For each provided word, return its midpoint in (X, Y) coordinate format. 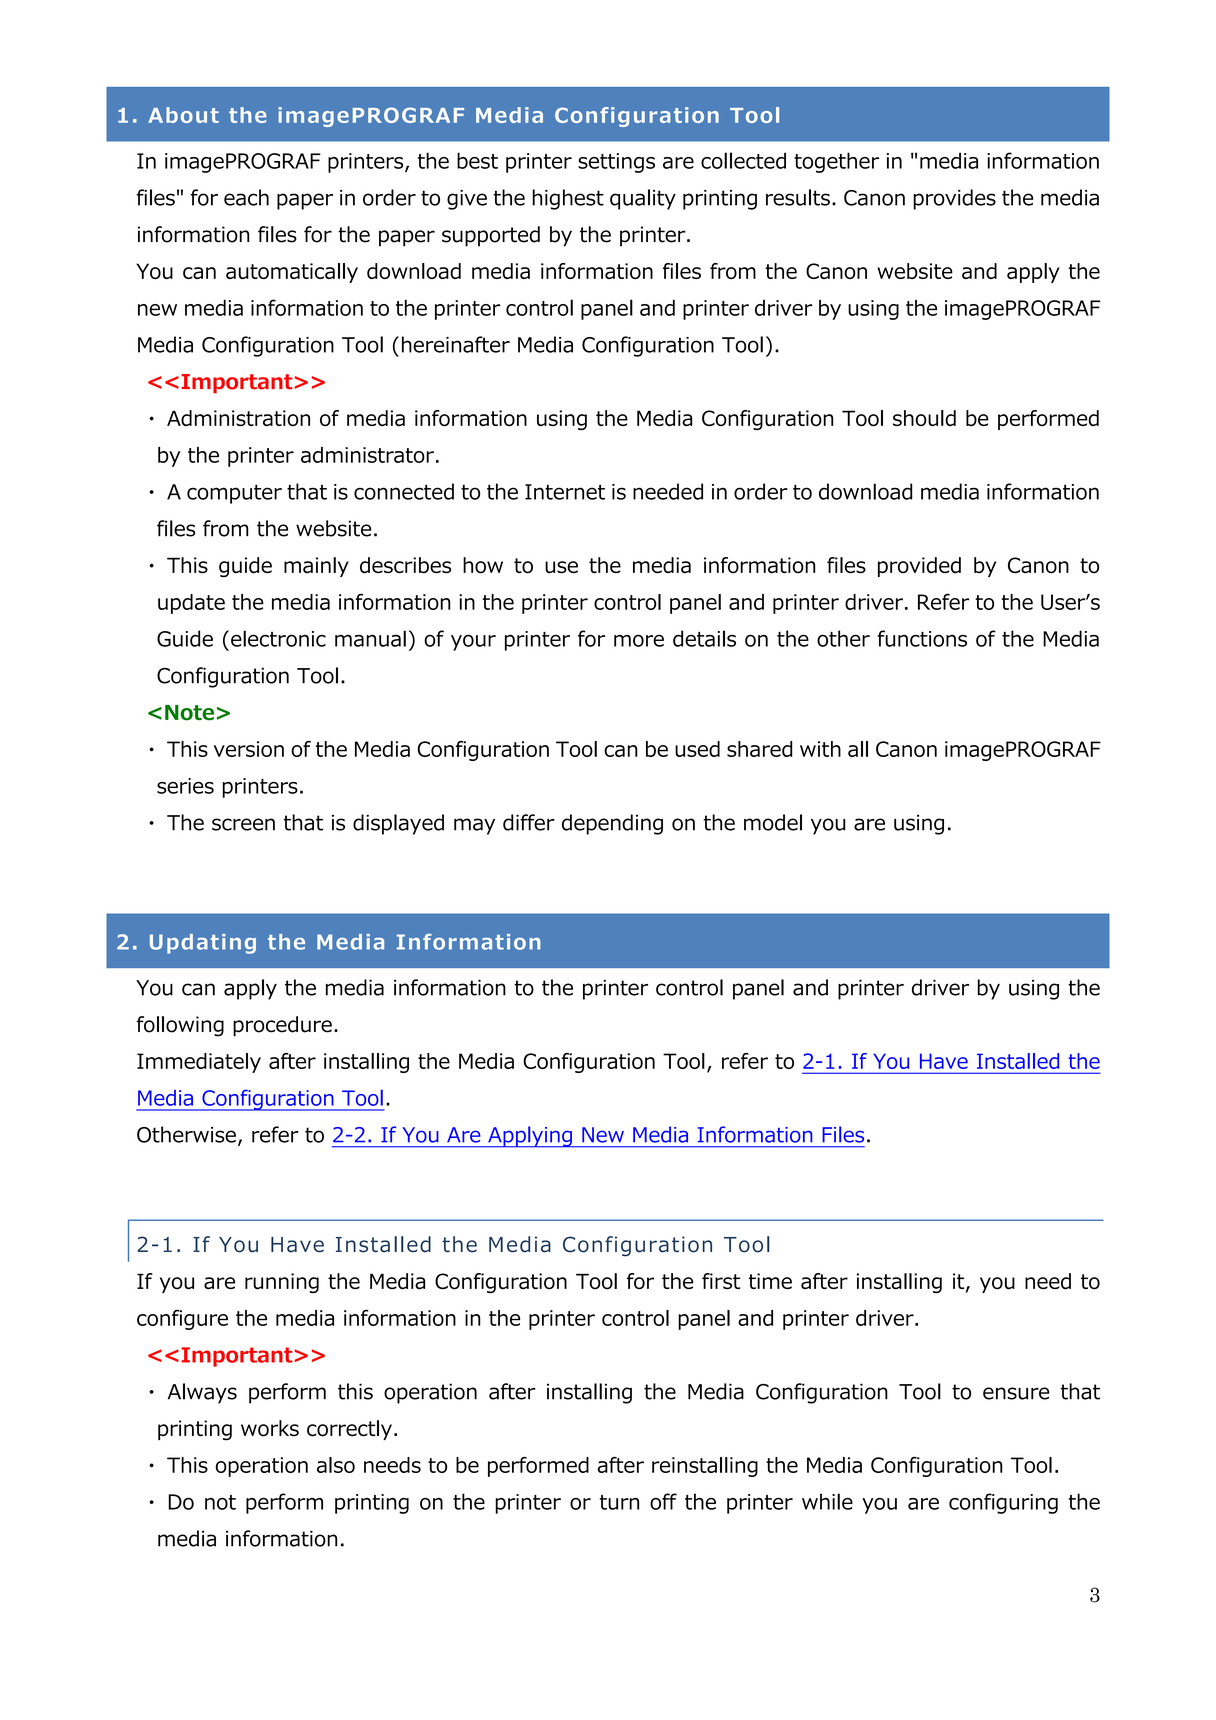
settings (616, 163)
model (773, 822)
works (270, 1428)
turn (619, 1502)
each (246, 197)
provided (919, 567)
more (639, 640)
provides (954, 199)
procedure (282, 1026)
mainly (316, 567)
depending (612, 824)
